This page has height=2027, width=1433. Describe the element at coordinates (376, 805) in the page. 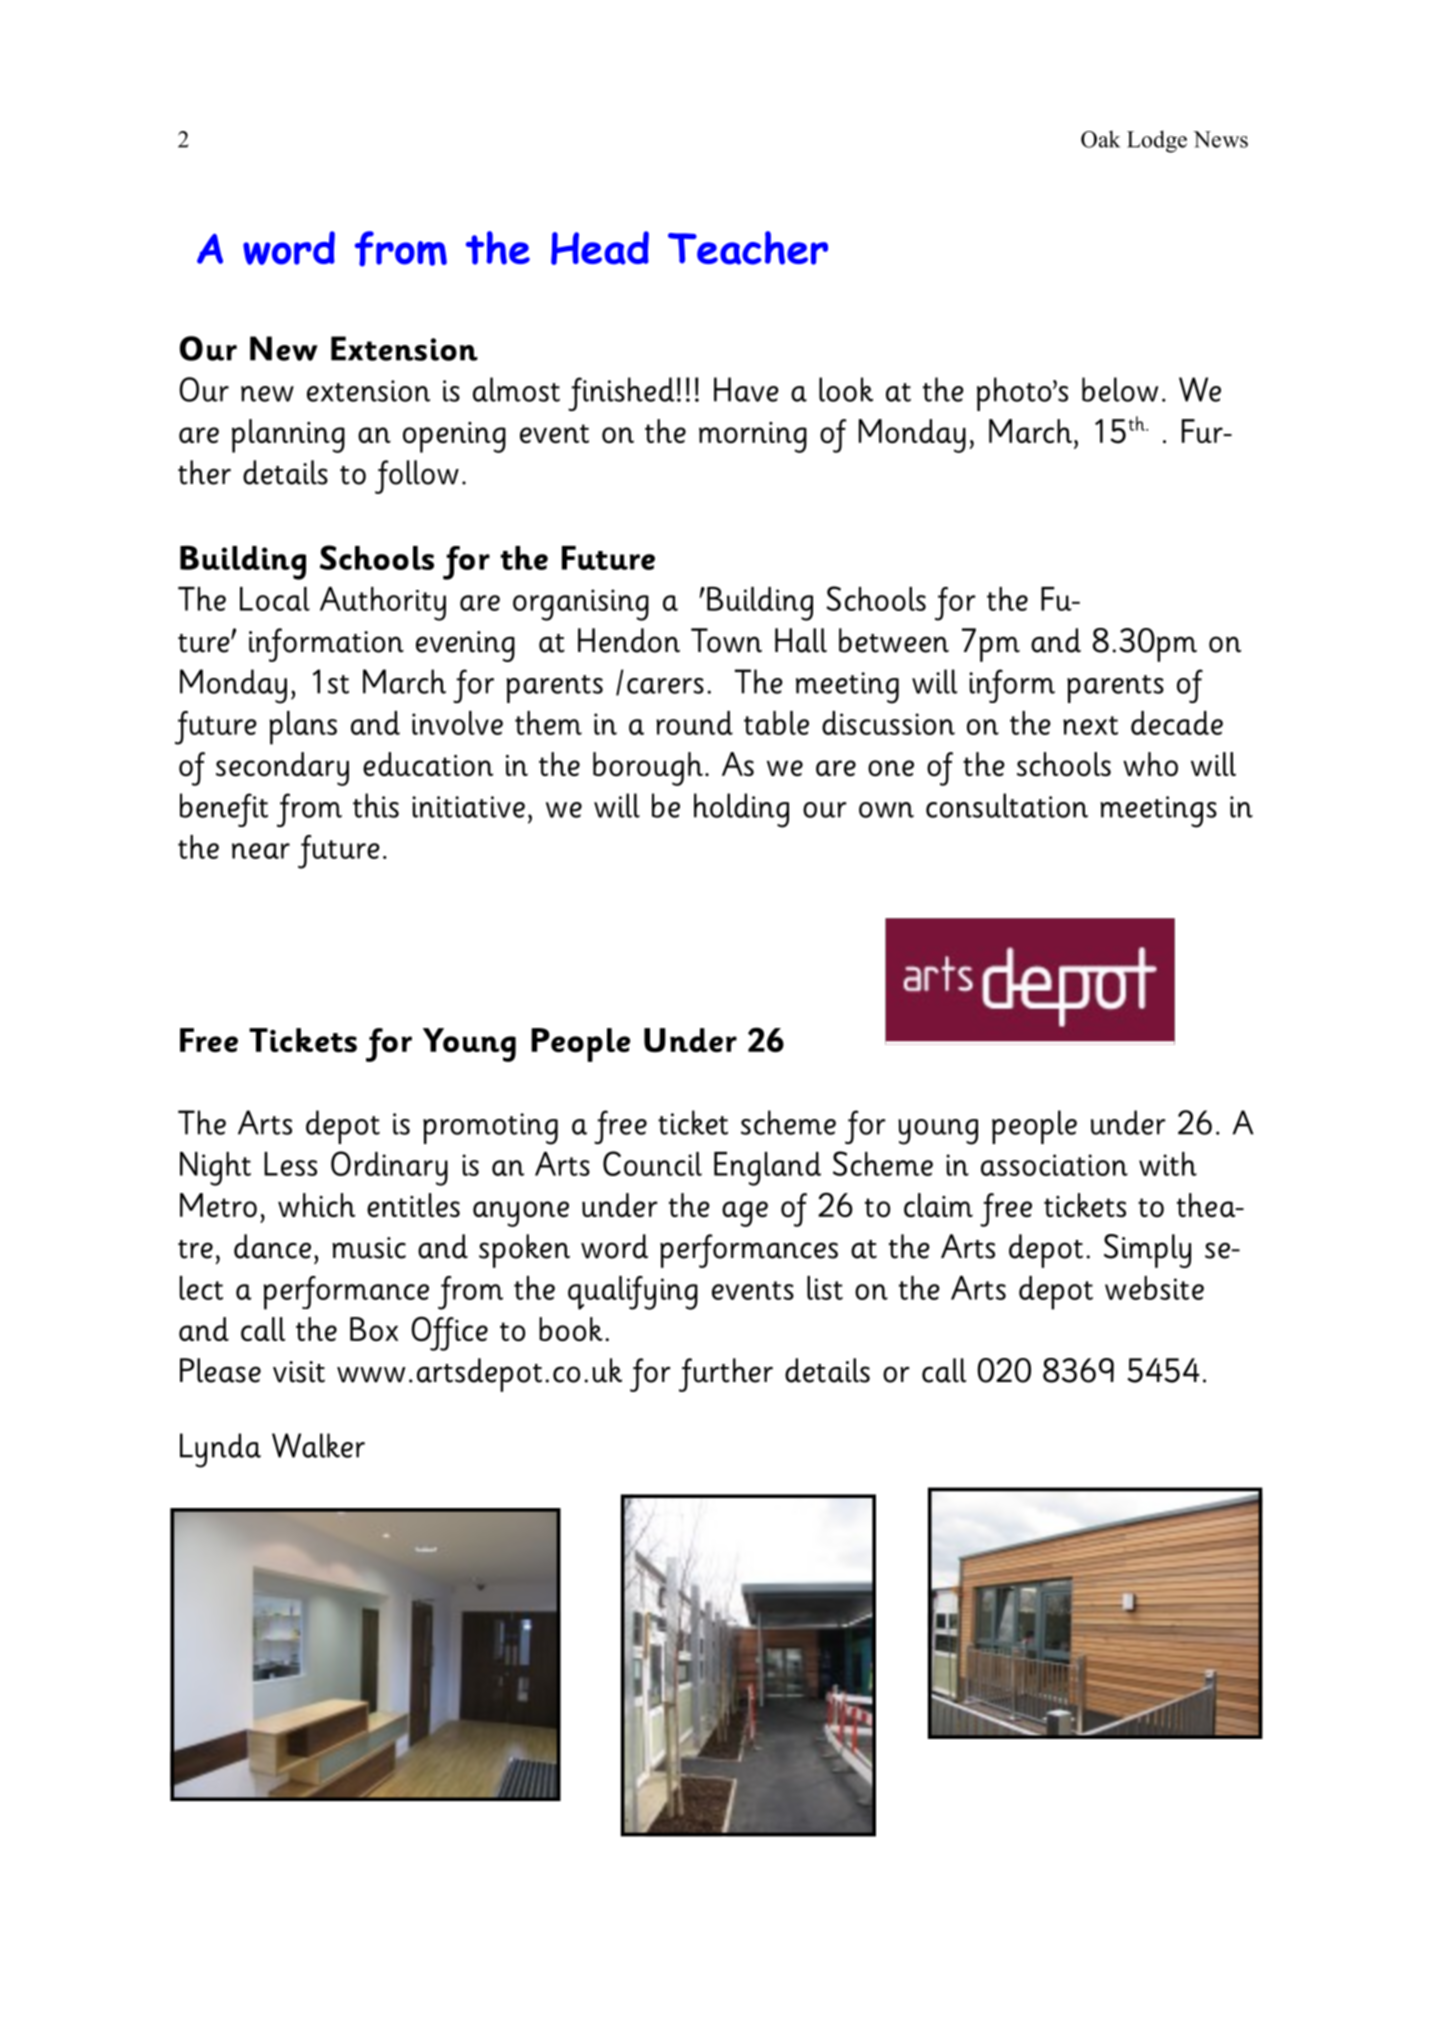

I see `this` at that location.
